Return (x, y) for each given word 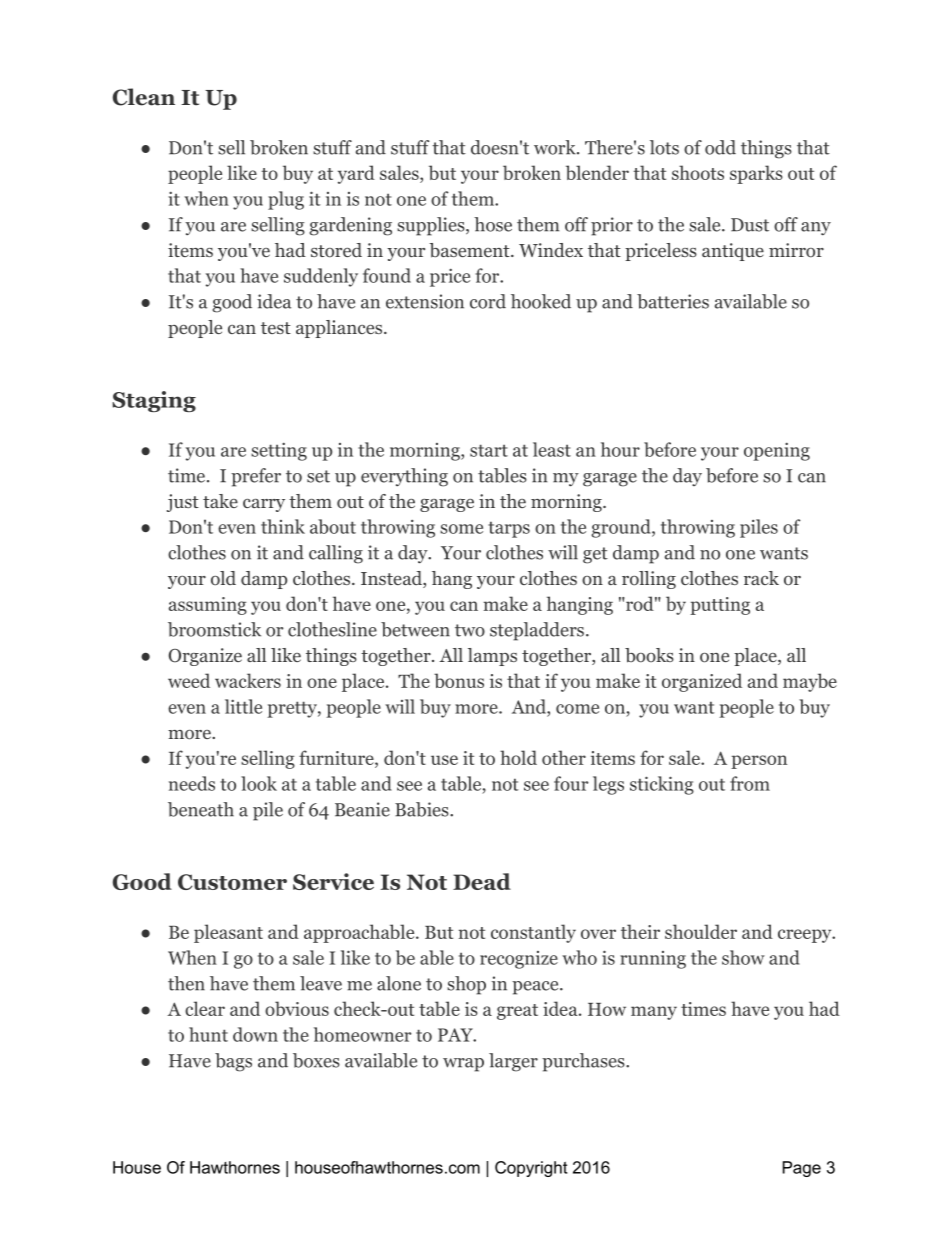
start (489, 450)
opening (777, 451)
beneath (201, 809)
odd (720, 147)
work (556, 147)
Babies (423, 809)
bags (233, 1062)
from (750, 783)
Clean (144, 97)
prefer (256, 477)
